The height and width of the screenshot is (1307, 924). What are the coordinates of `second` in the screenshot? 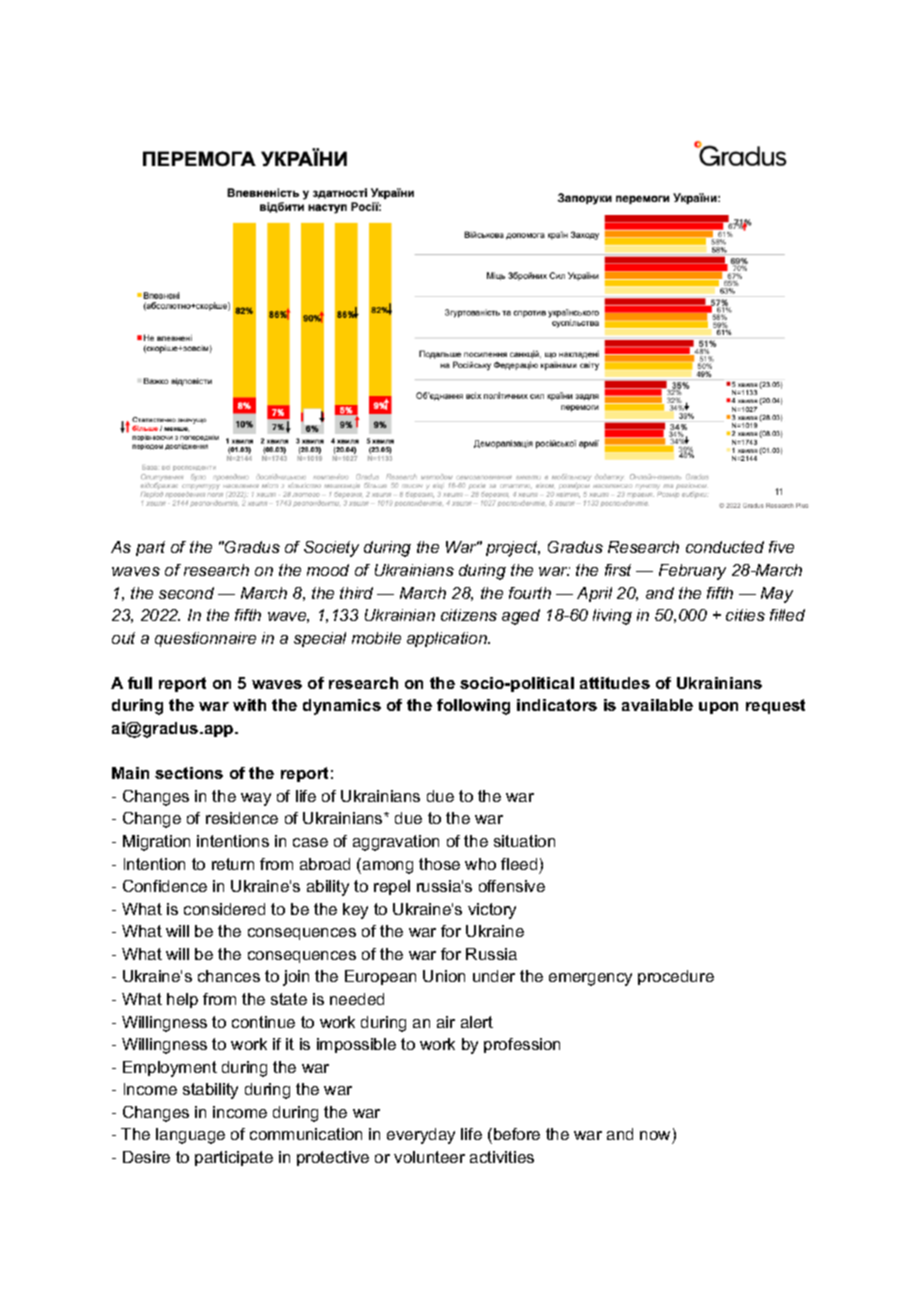 It's located at (186, 593).
